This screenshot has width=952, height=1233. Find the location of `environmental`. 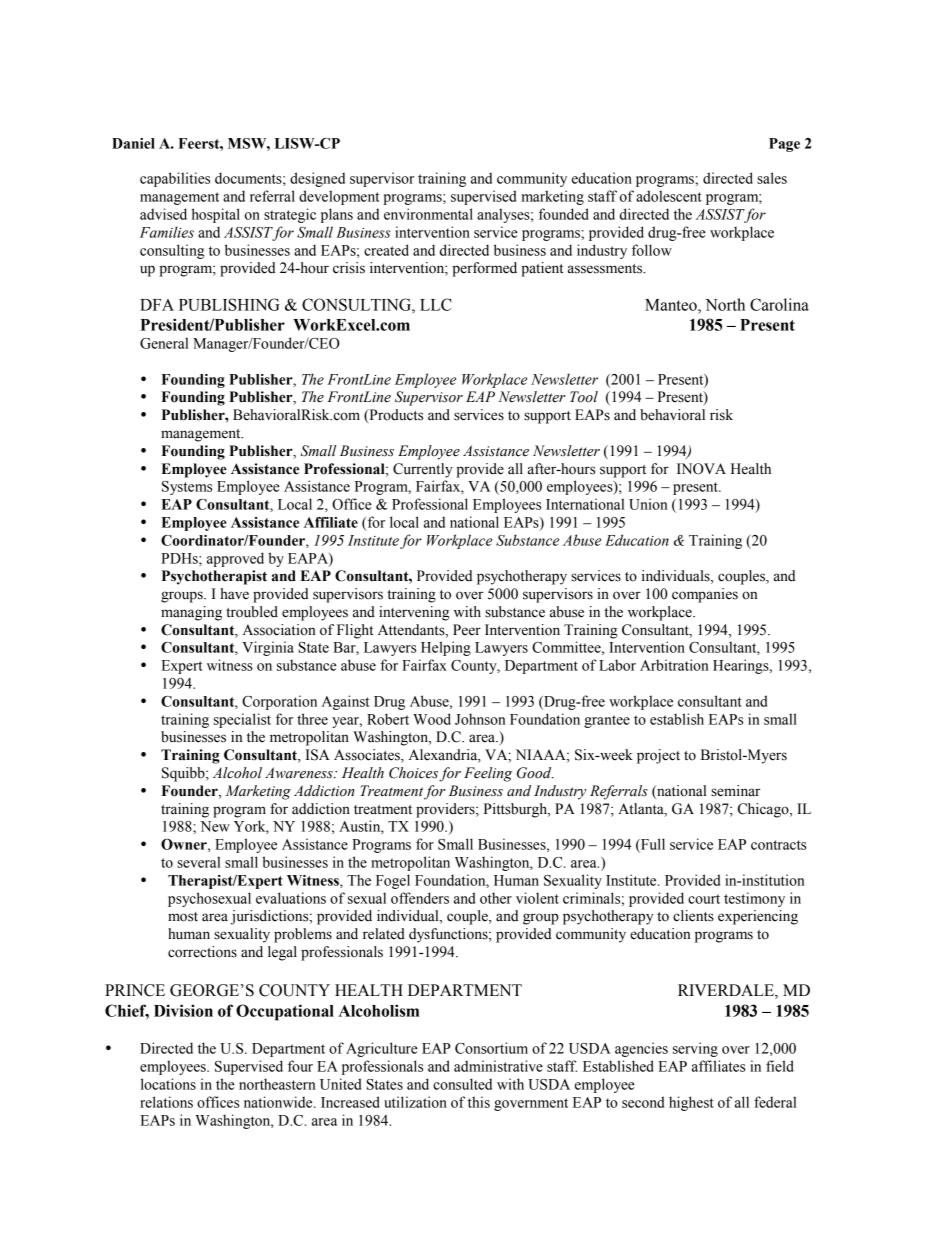

environmental is located at coordinates (428, 214).
